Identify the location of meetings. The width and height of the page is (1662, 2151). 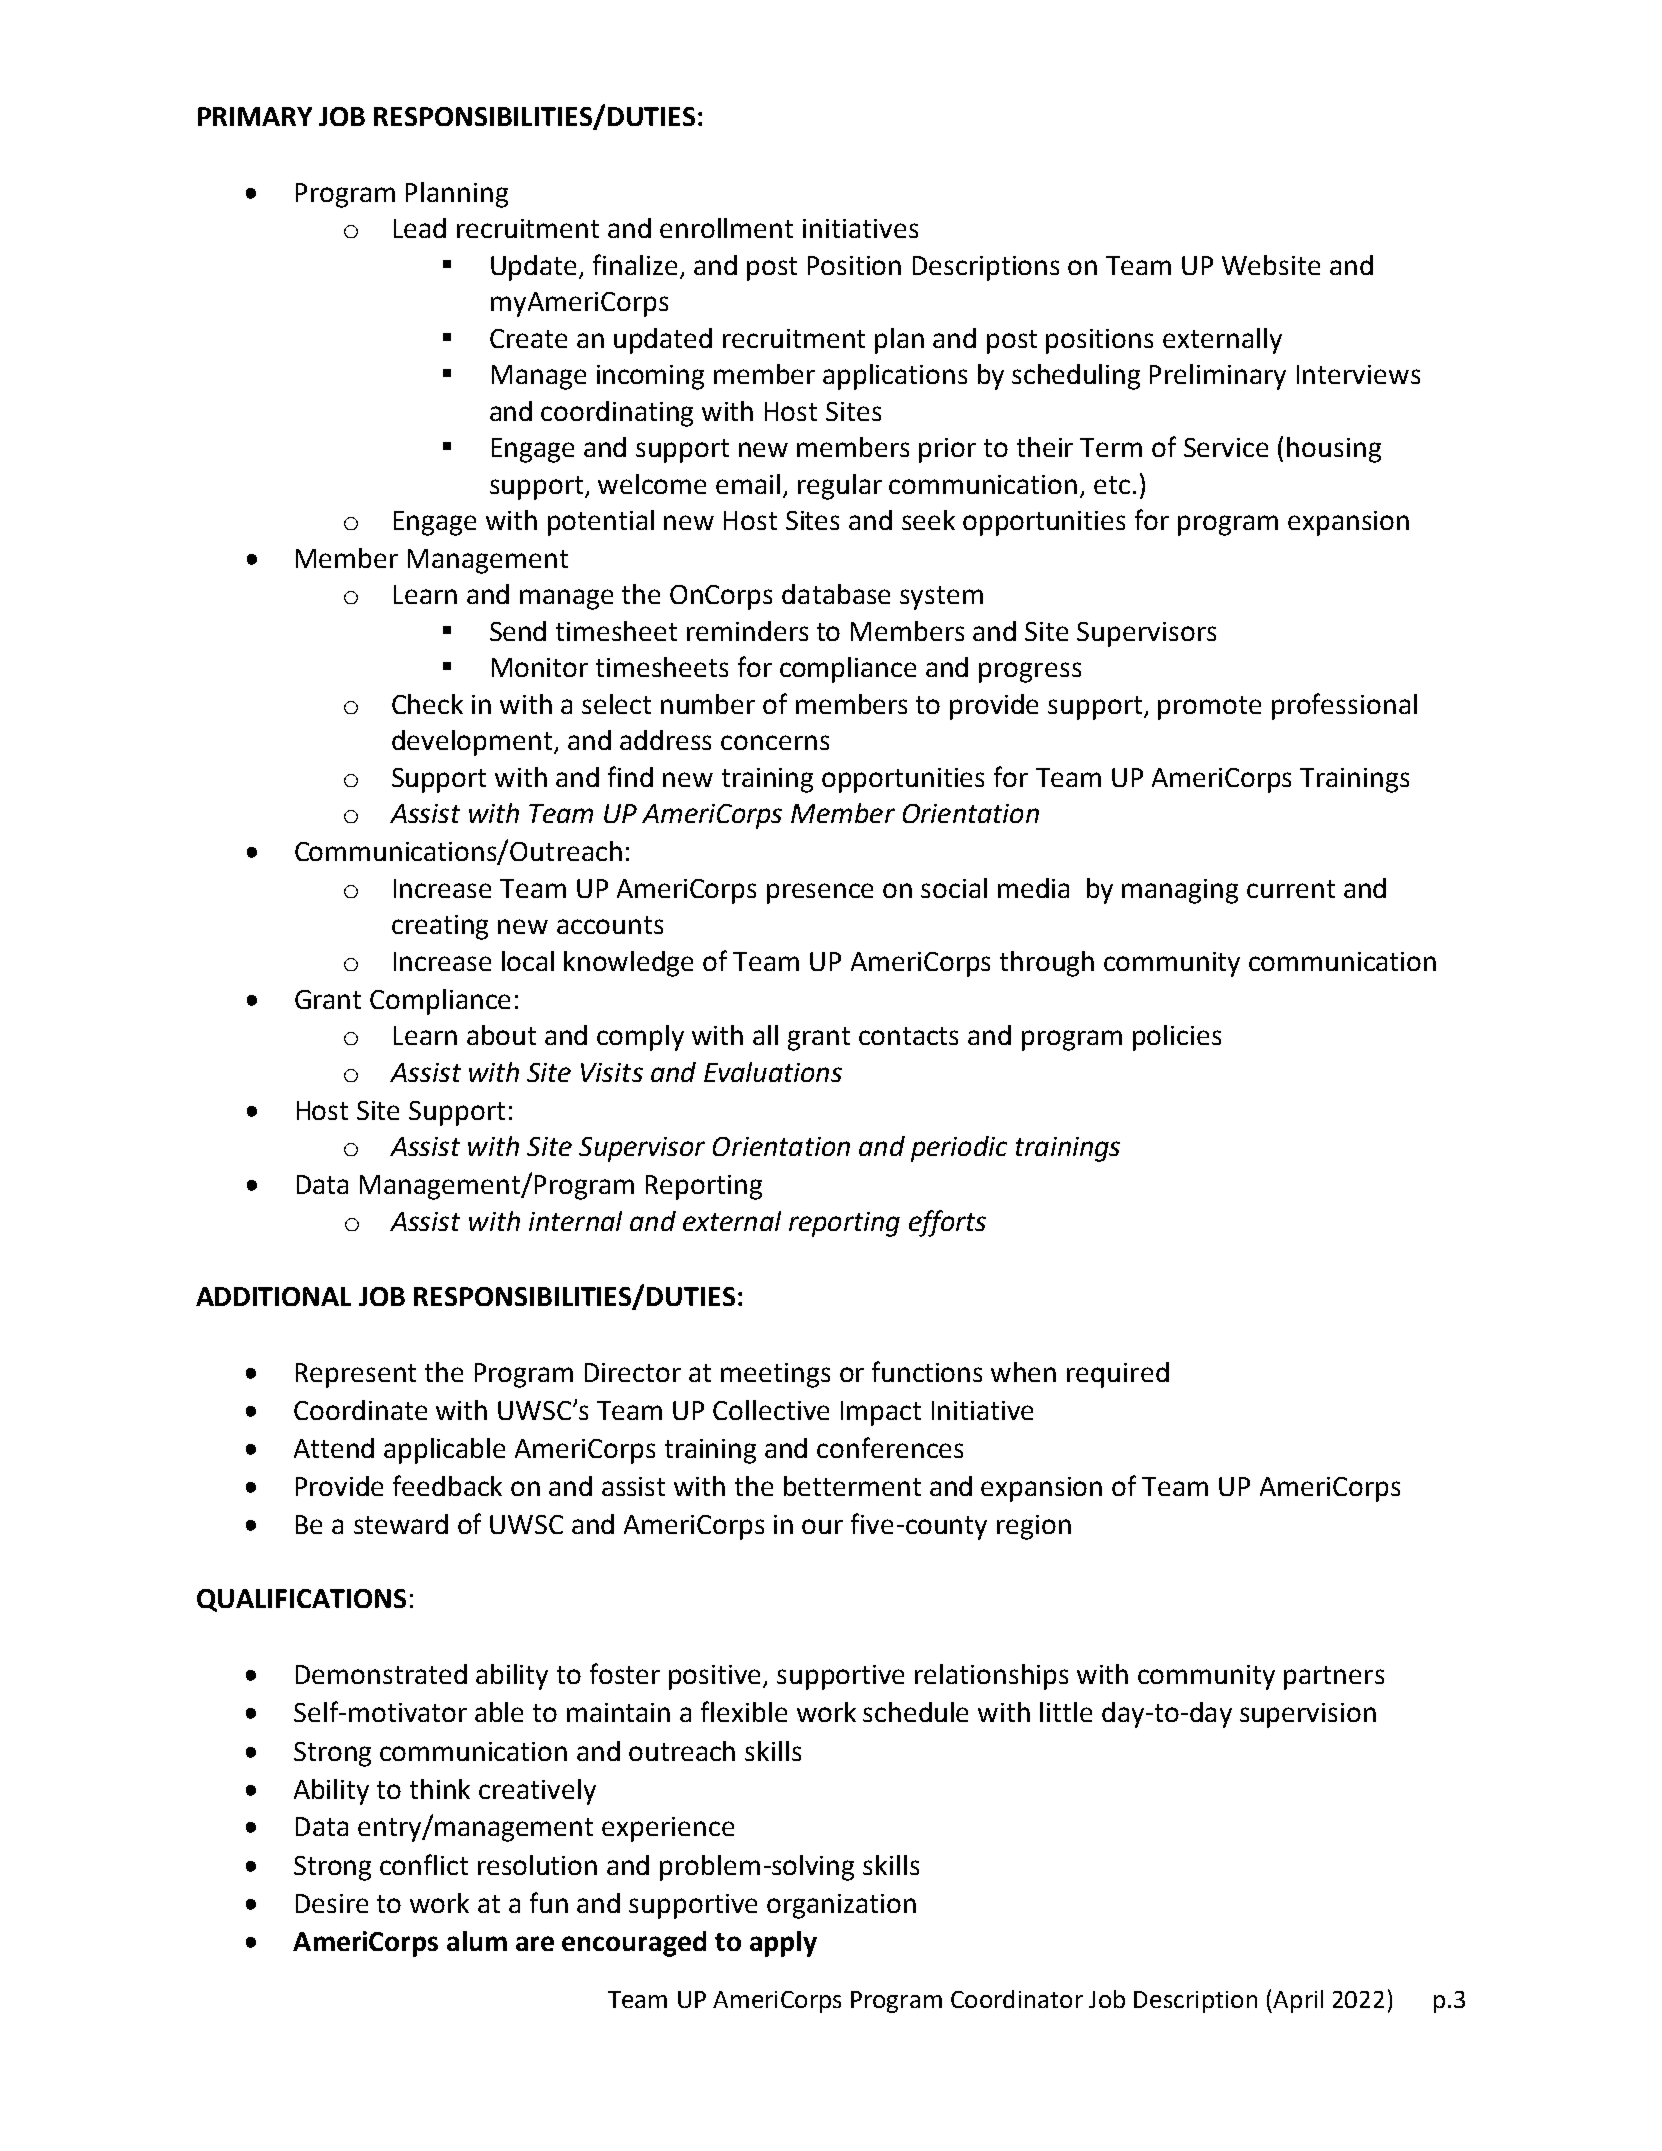
(775, 1375).
